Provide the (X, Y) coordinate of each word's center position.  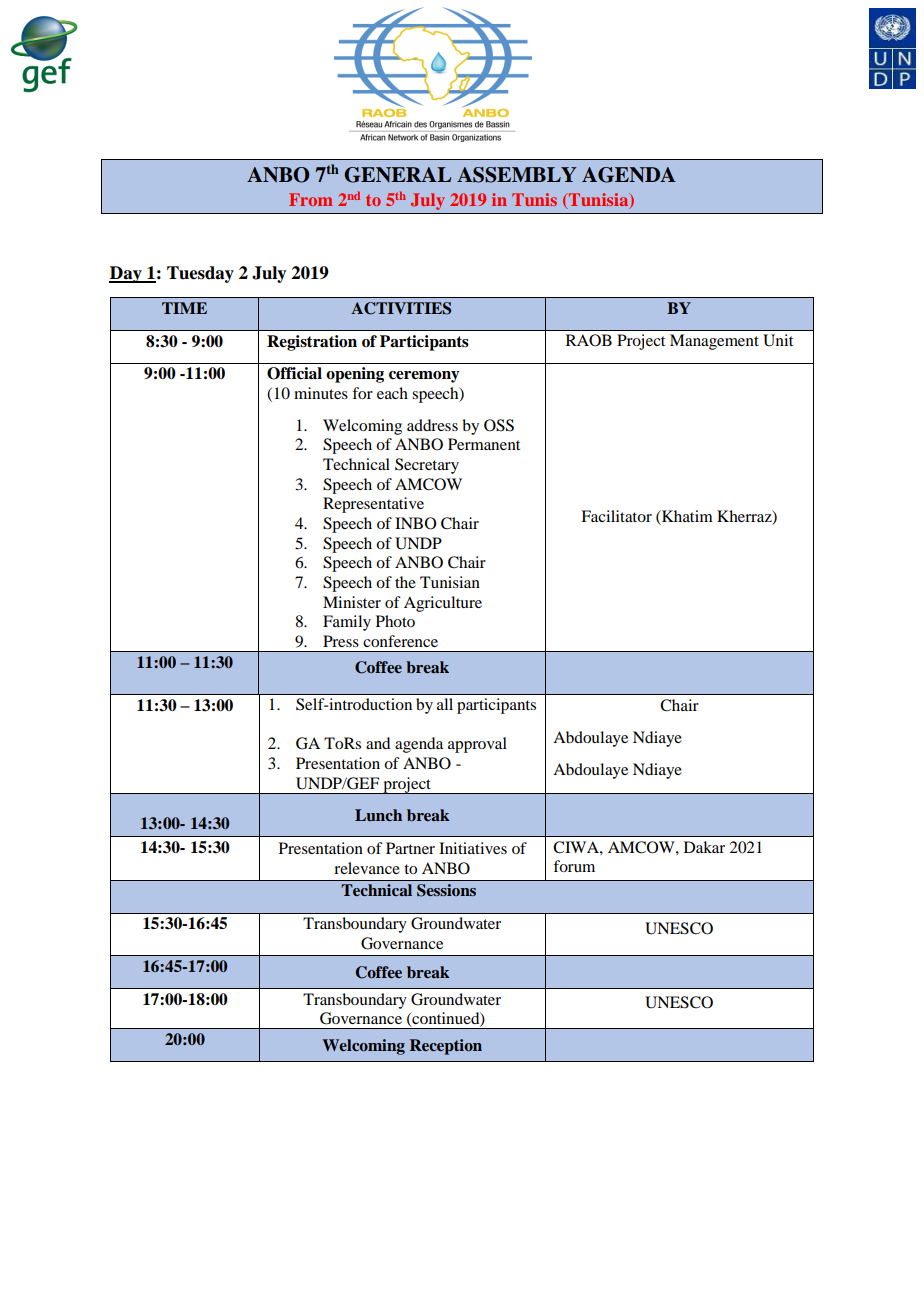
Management (714, 342)
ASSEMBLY (516, 175)
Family (347, 623)
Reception (446, 1047)
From (311, 199)
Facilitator (616, 516)
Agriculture (443, 604)
